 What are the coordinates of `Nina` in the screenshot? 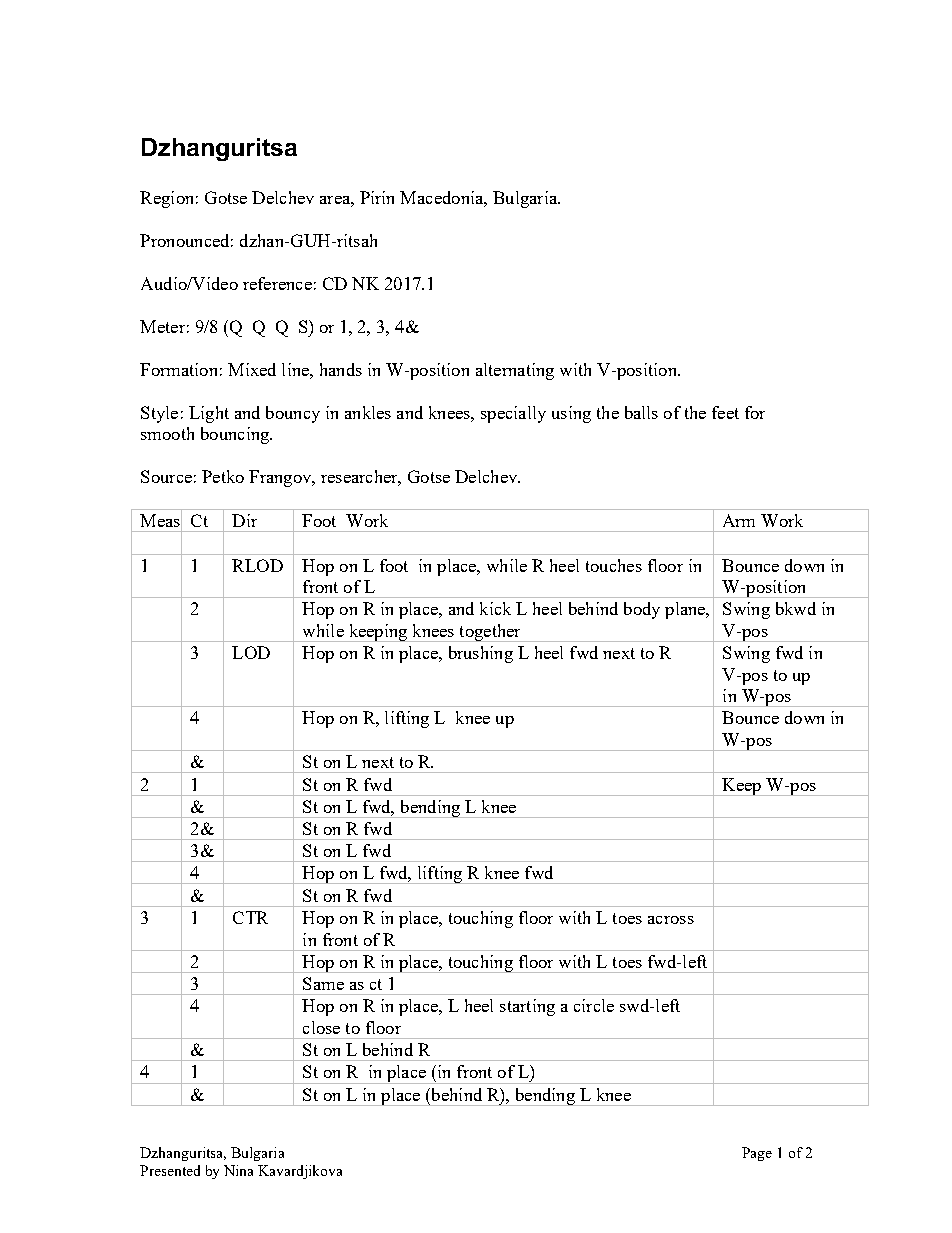 It's located at (238, 1170).
